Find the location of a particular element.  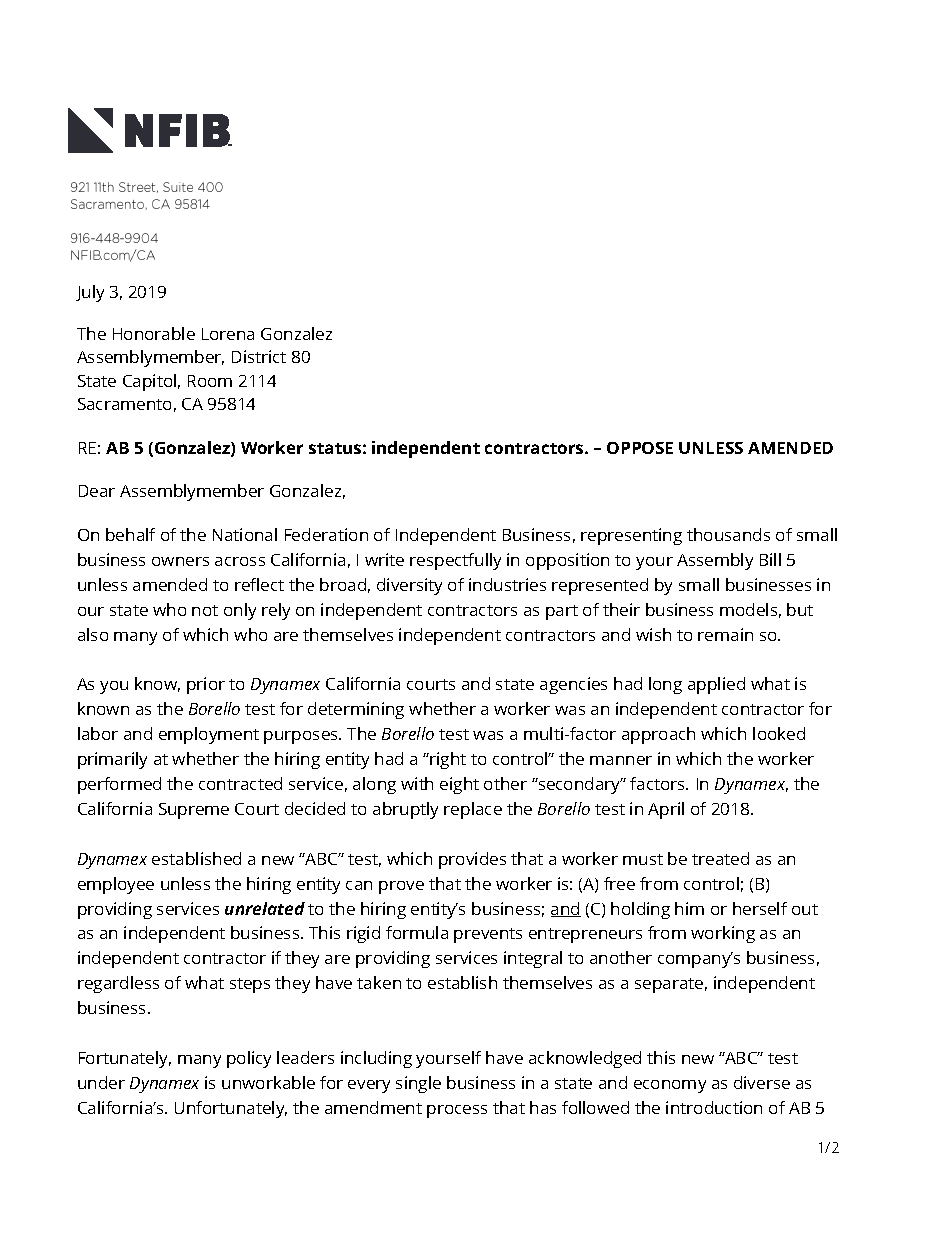

applied is located at coordinates (716, 685).
